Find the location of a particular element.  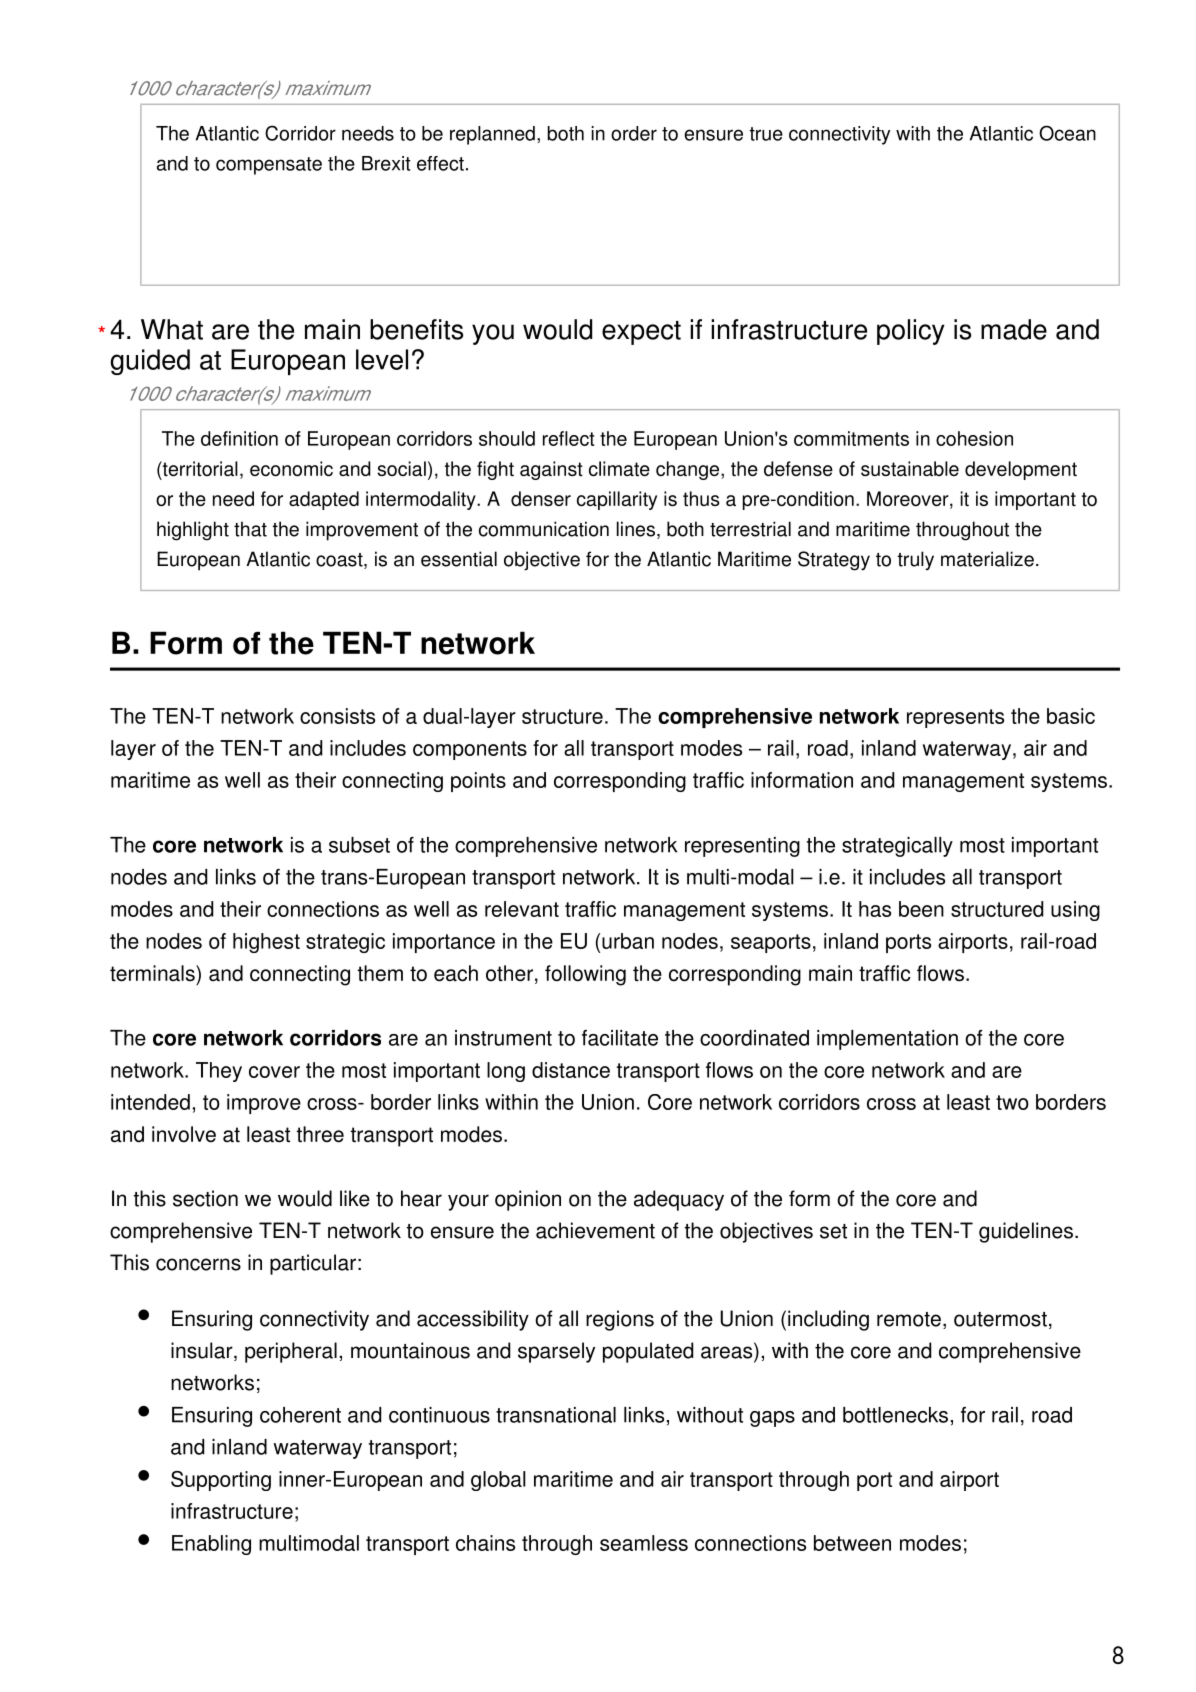

been is located at coordinates (921, 909).
